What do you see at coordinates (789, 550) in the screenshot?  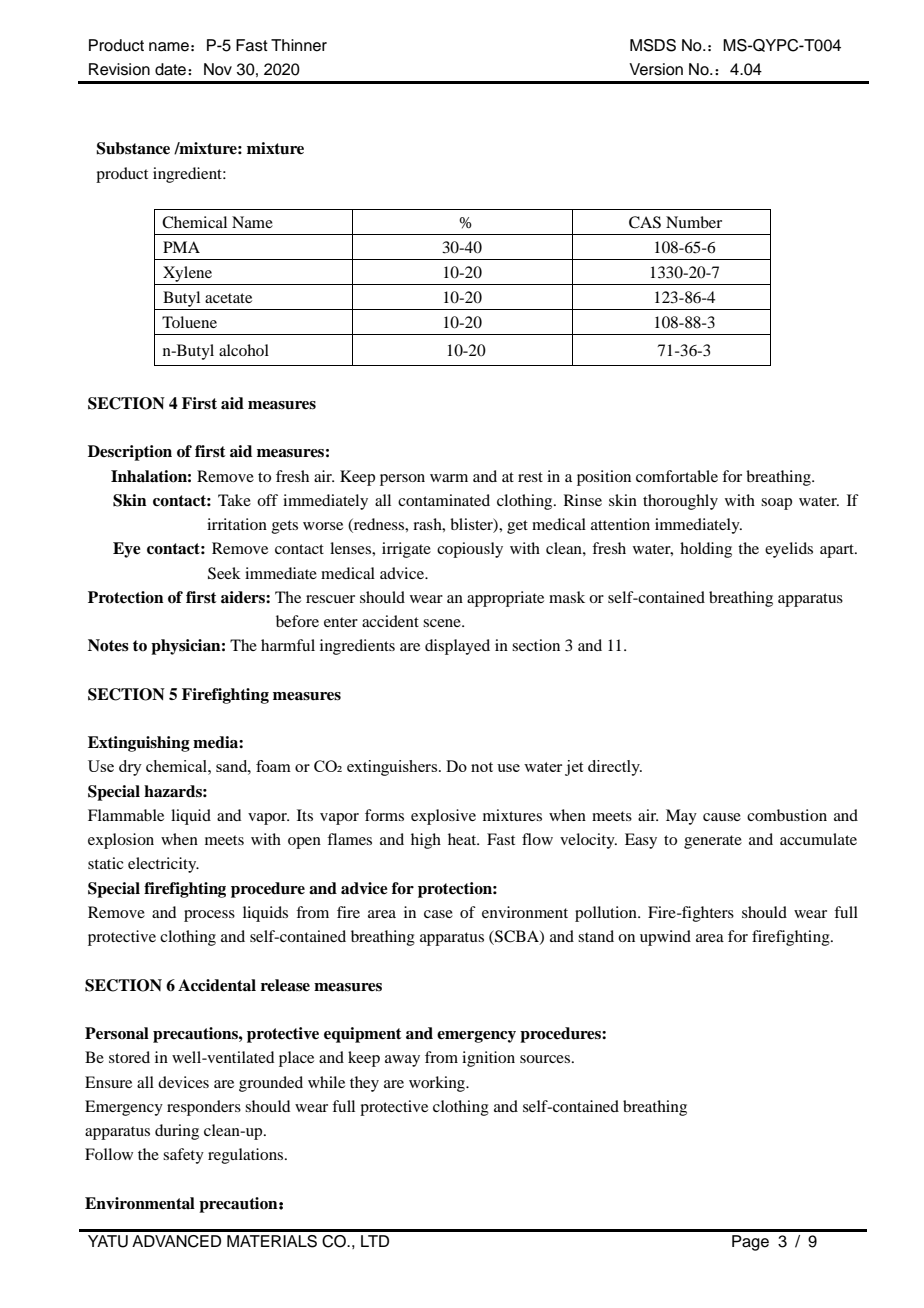 I see `eyelids` at bounding box center [789, 550].
